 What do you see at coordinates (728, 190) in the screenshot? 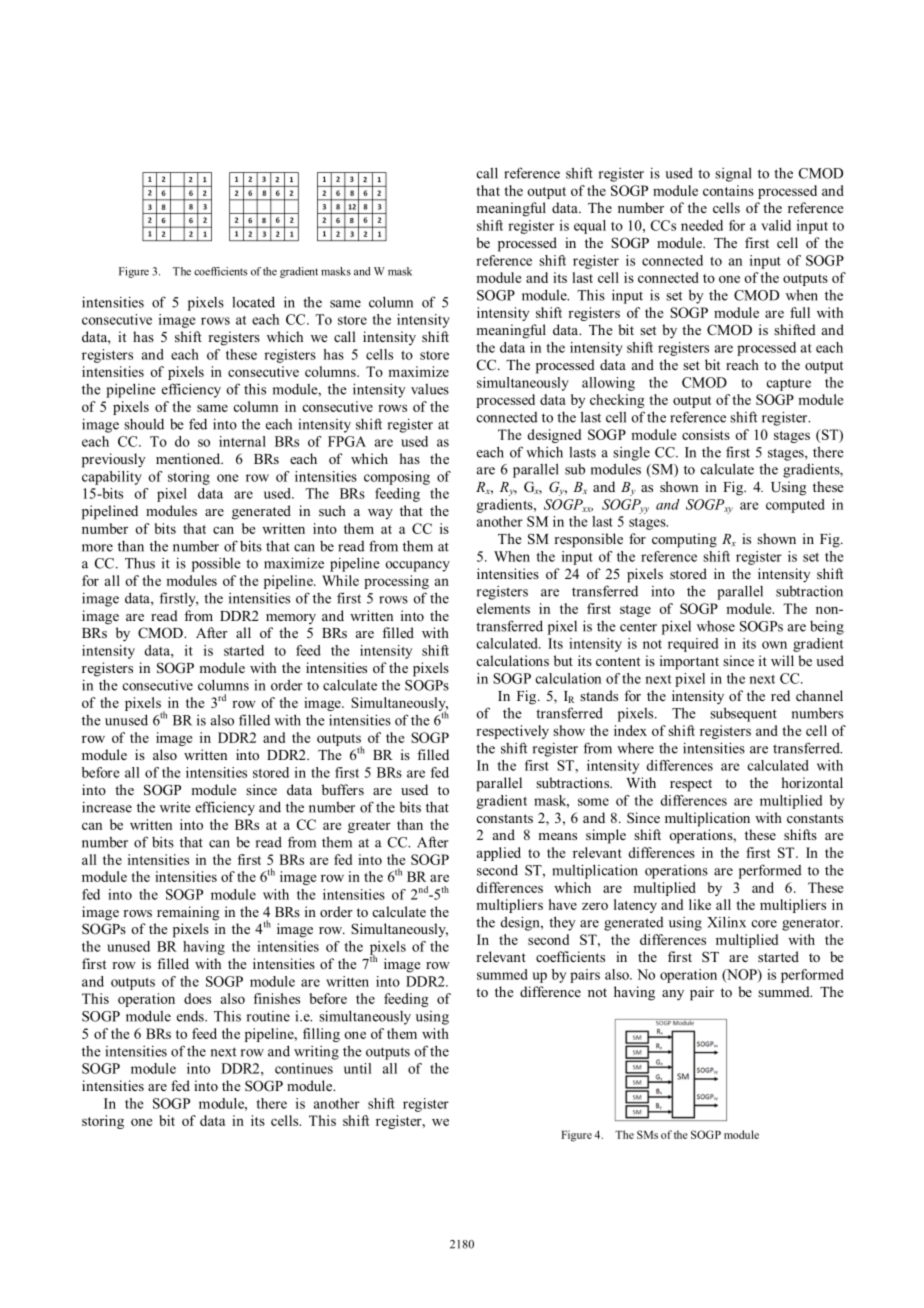
I see `contains` at bounding box center [728, 190].
